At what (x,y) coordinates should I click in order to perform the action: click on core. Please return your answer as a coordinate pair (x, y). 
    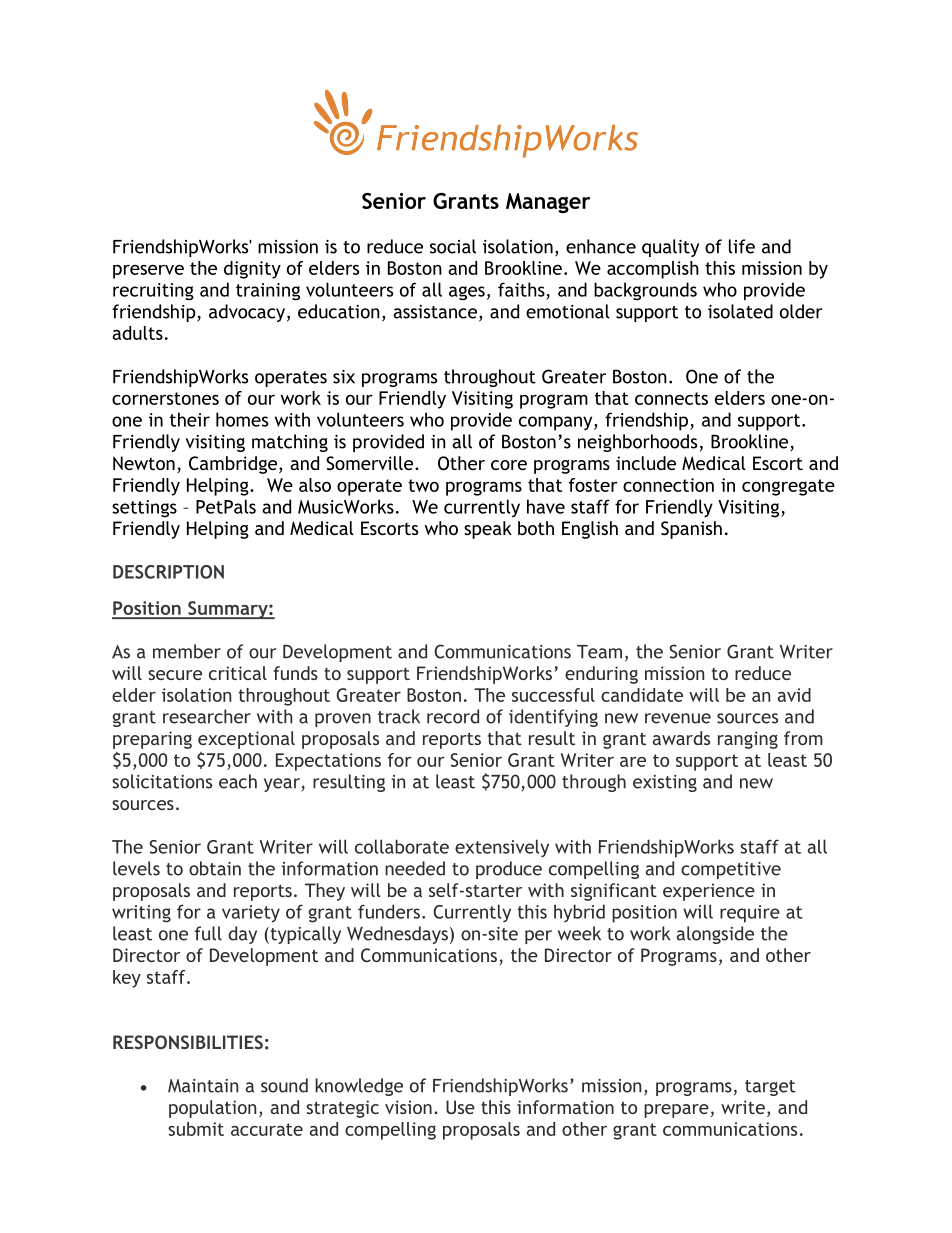
    Looking at the image, I should click on (509, 465).
